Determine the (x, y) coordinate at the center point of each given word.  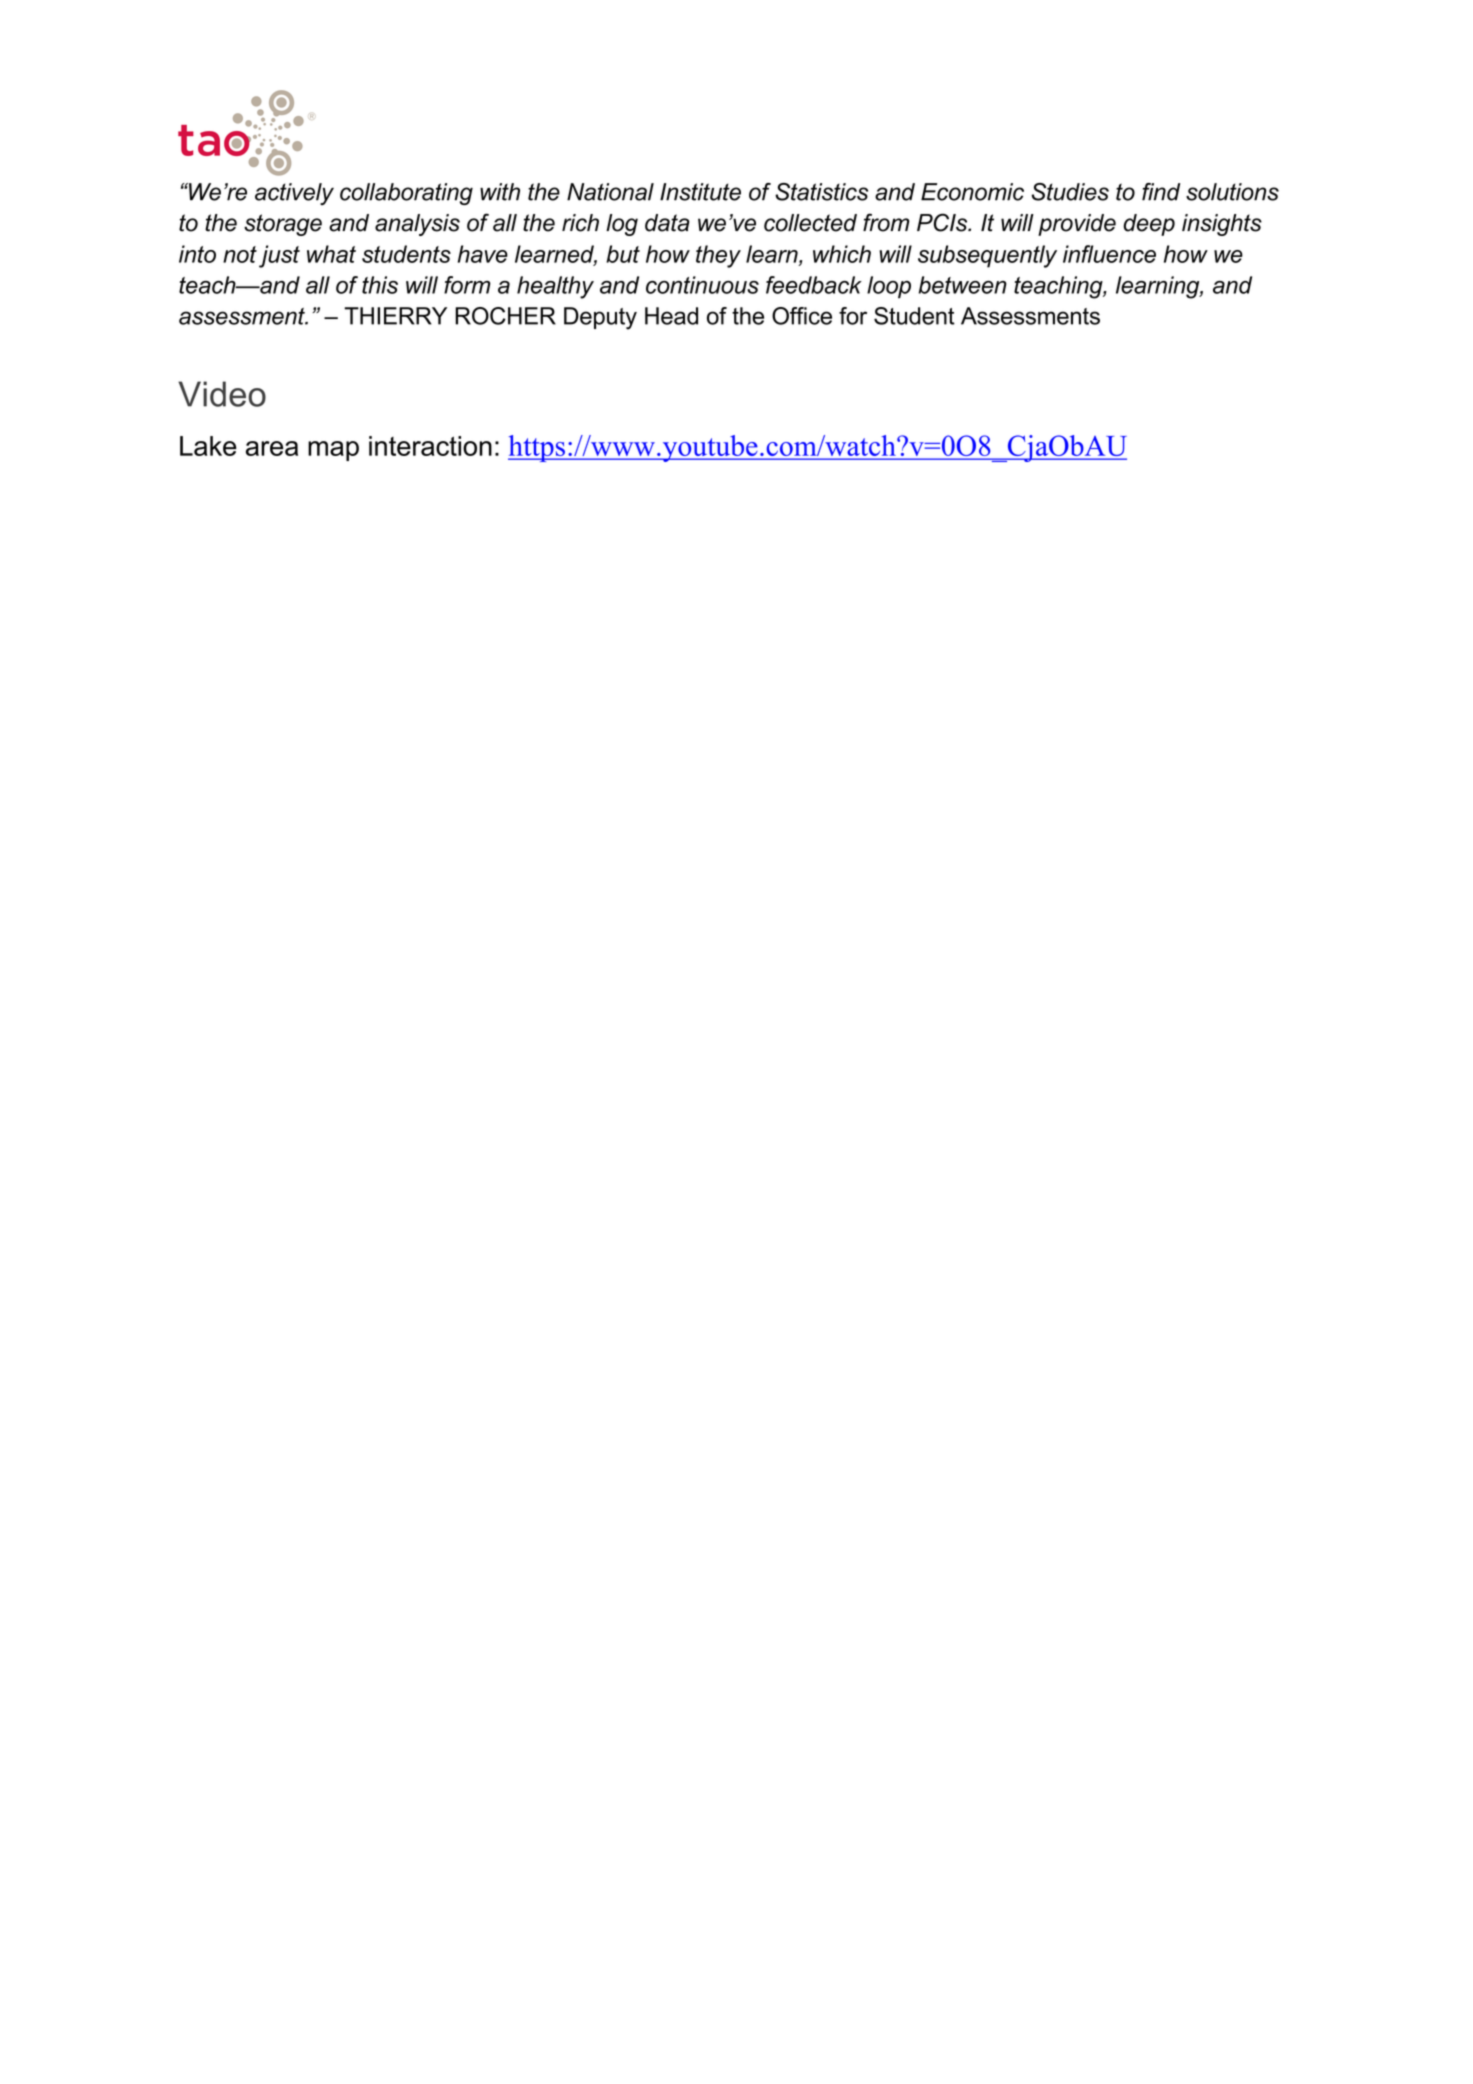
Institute (700, 192)
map (333, 451)
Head (671, 316)
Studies (1070, 192)
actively (294, 194)
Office (802, 316)
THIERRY (395, 316)
